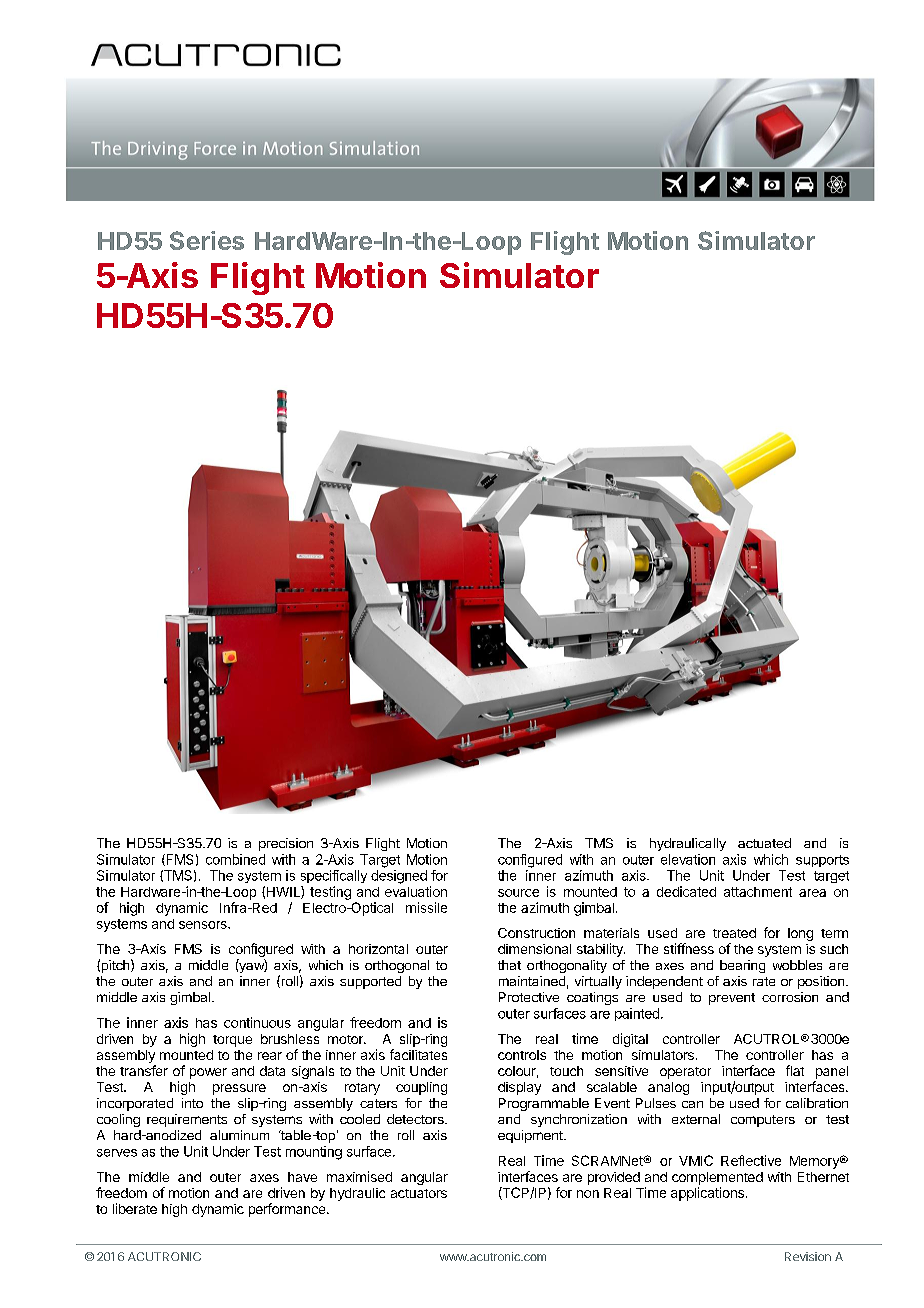 The width and height of the screenshot is (924, 1308). What do you see at coordinates (286, 844) in the screenshot?
I see `precision` at bounding box center [286, 844].
